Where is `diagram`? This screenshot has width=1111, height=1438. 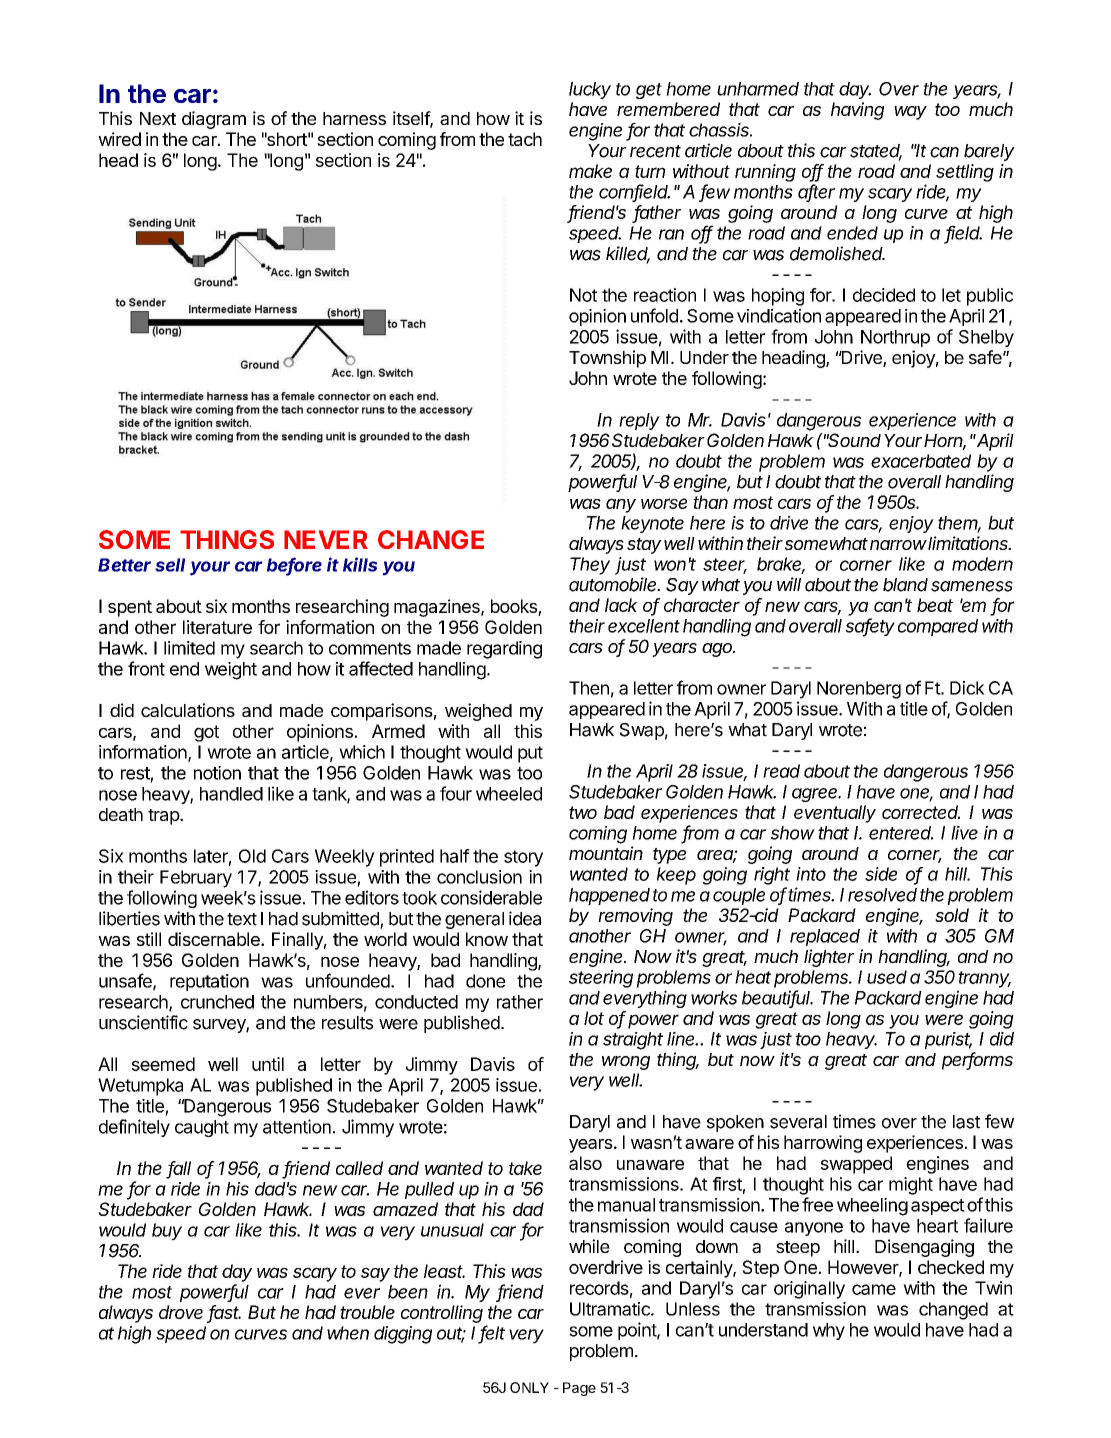
diagram is located at coordinates (214, 120).
